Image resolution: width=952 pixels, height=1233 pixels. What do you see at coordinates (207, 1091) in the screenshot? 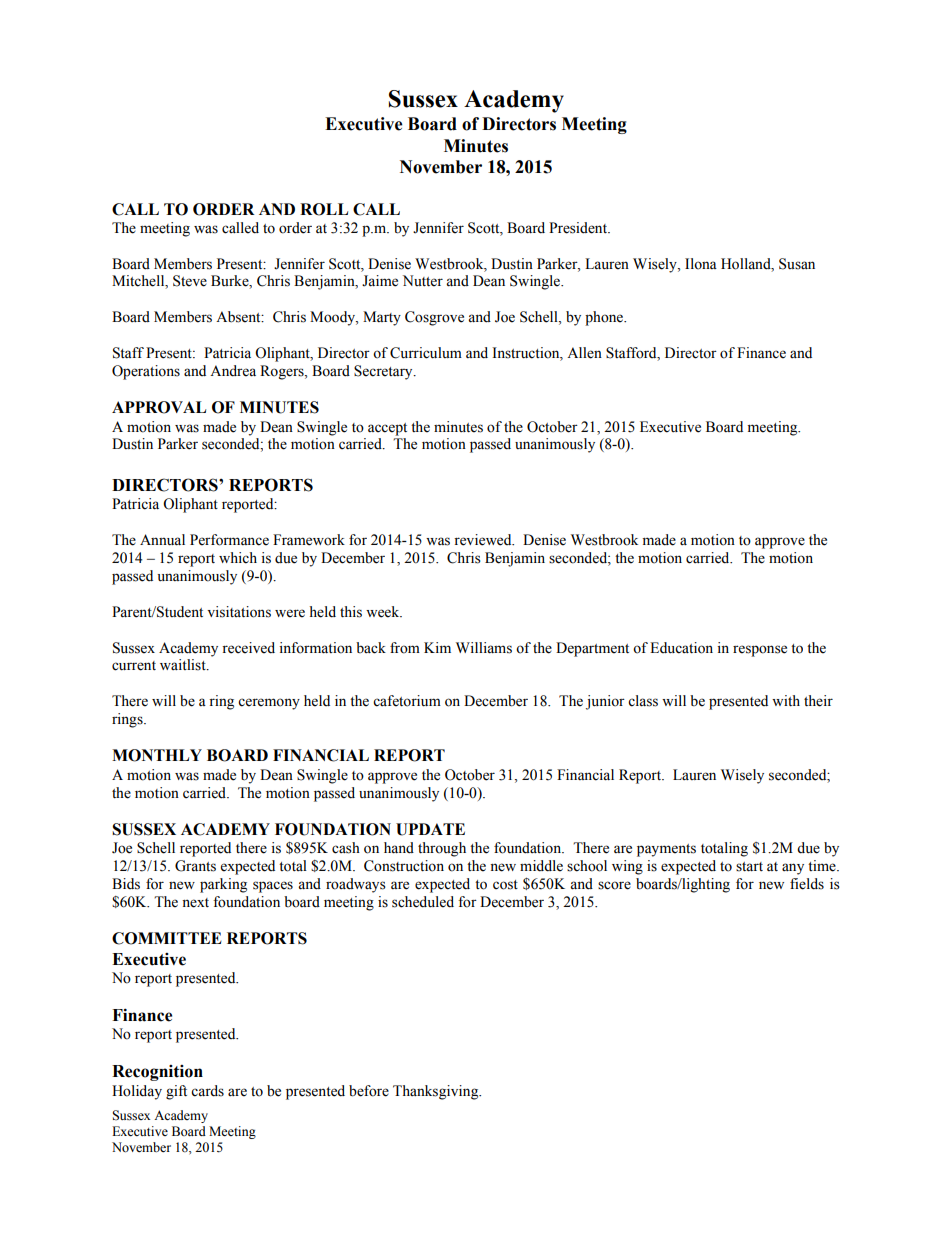
I see `cards` at bounding box center [207, 1091].
